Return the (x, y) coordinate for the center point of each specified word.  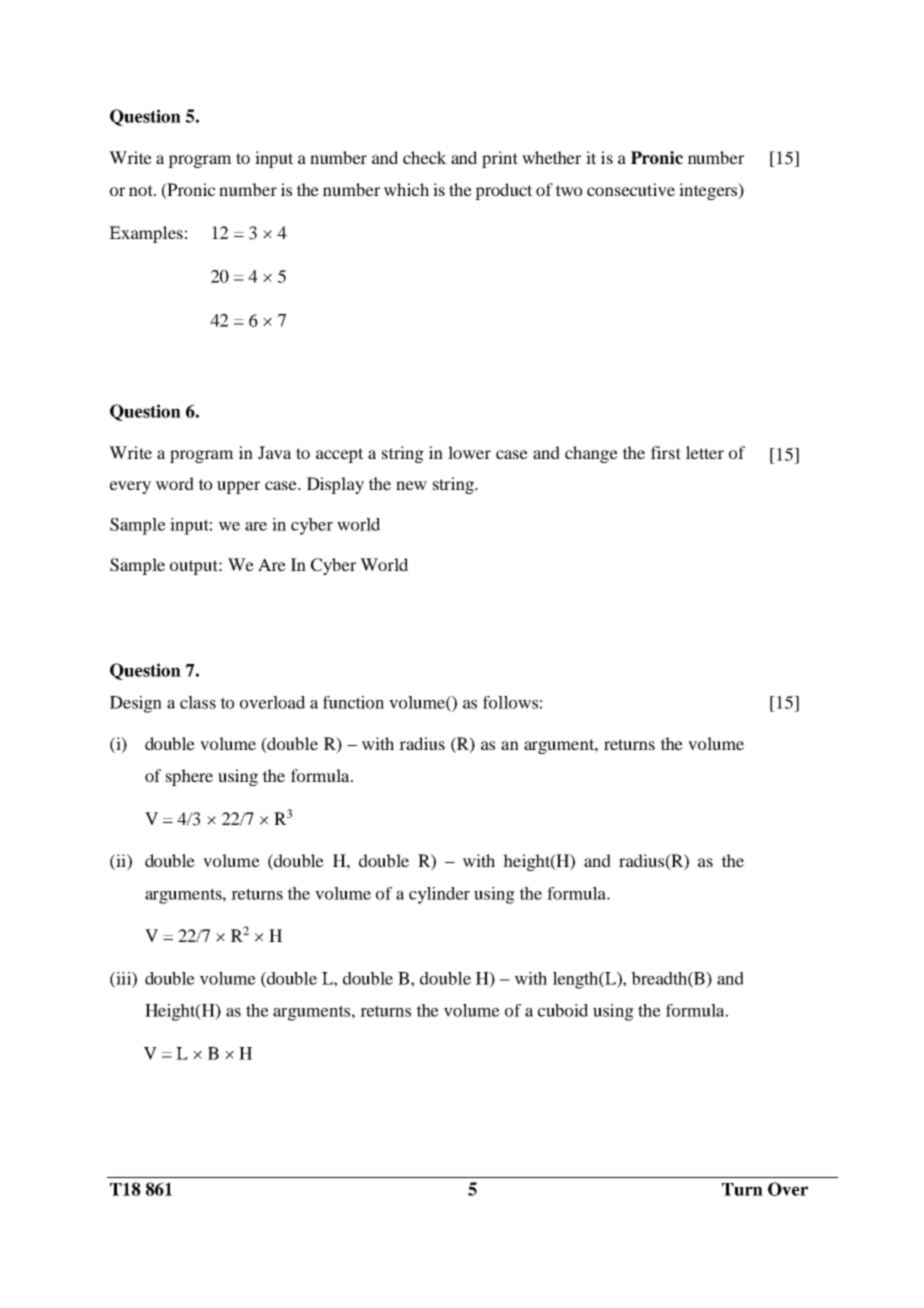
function (353, 702)
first (666, 452)
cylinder (439, 895)
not (142, 190)
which (406, 189)
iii (123, 979)
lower (469, 452)
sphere (189, 777)
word (175, 483)
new (411, 485)
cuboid (563, 1010)
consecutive (631, 189)
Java (274, 452)
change (591, 454)
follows (510, 702)
